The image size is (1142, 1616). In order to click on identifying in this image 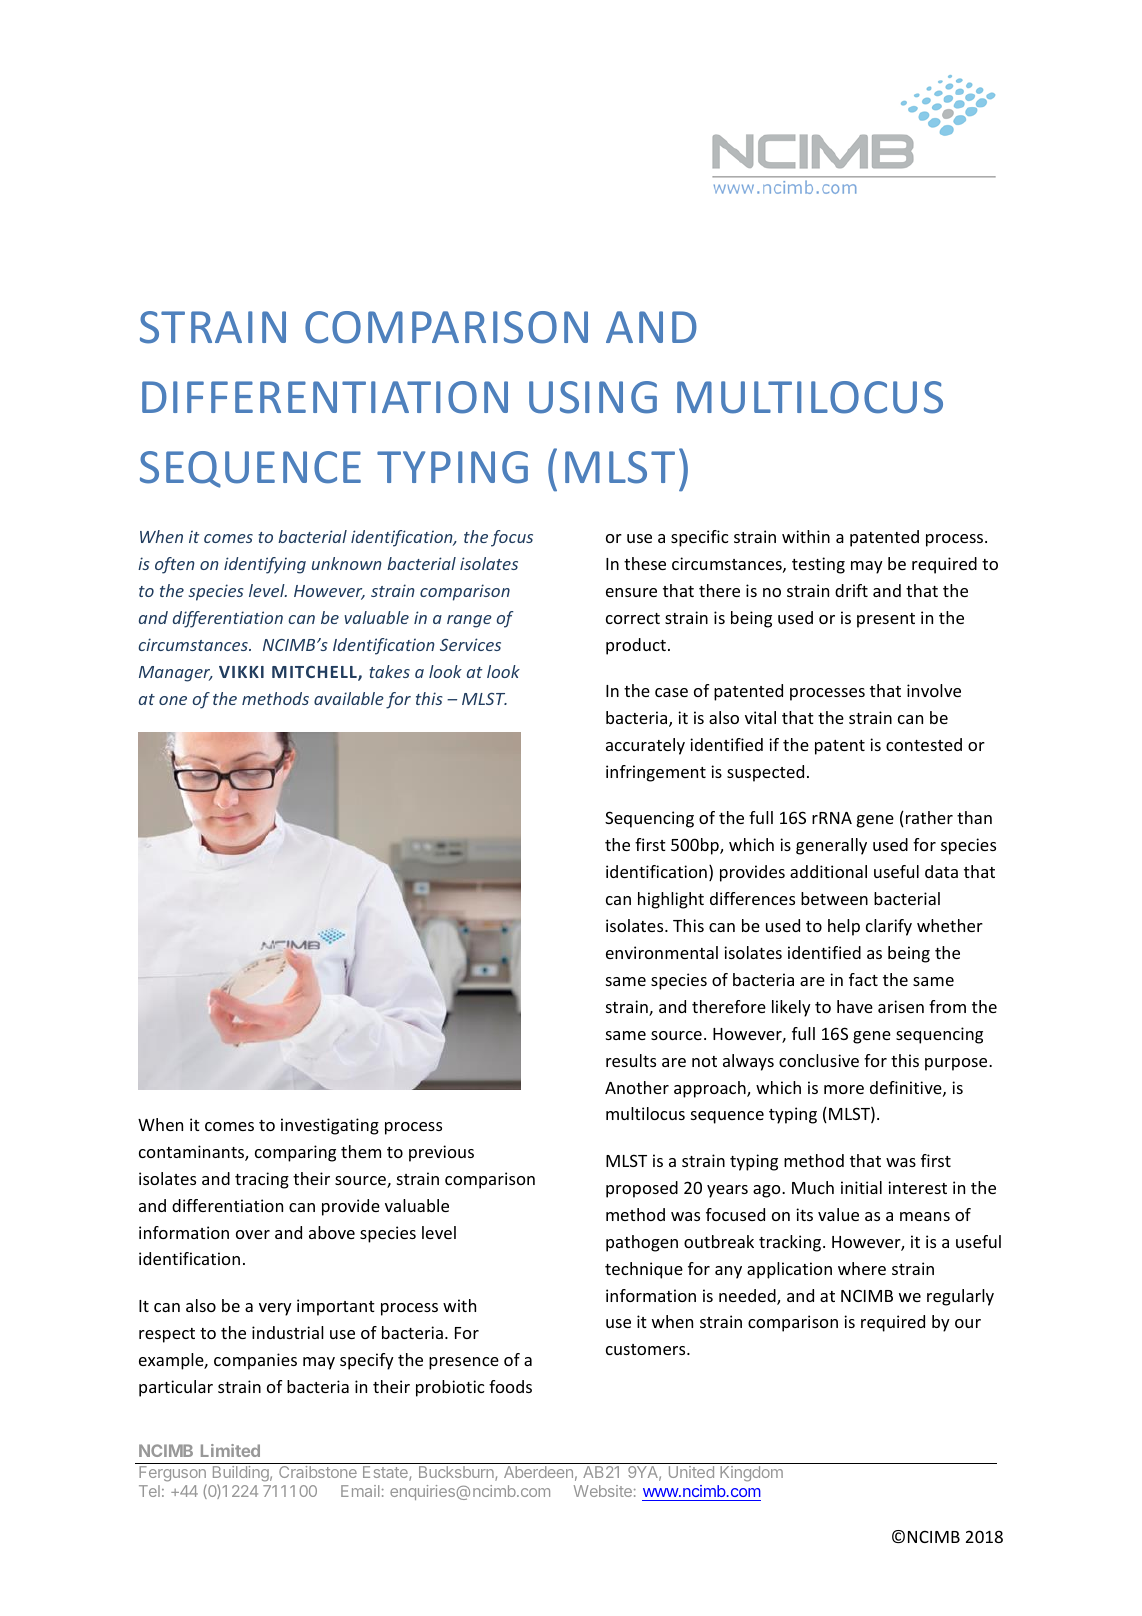, I will do `click(265, 565)`.
